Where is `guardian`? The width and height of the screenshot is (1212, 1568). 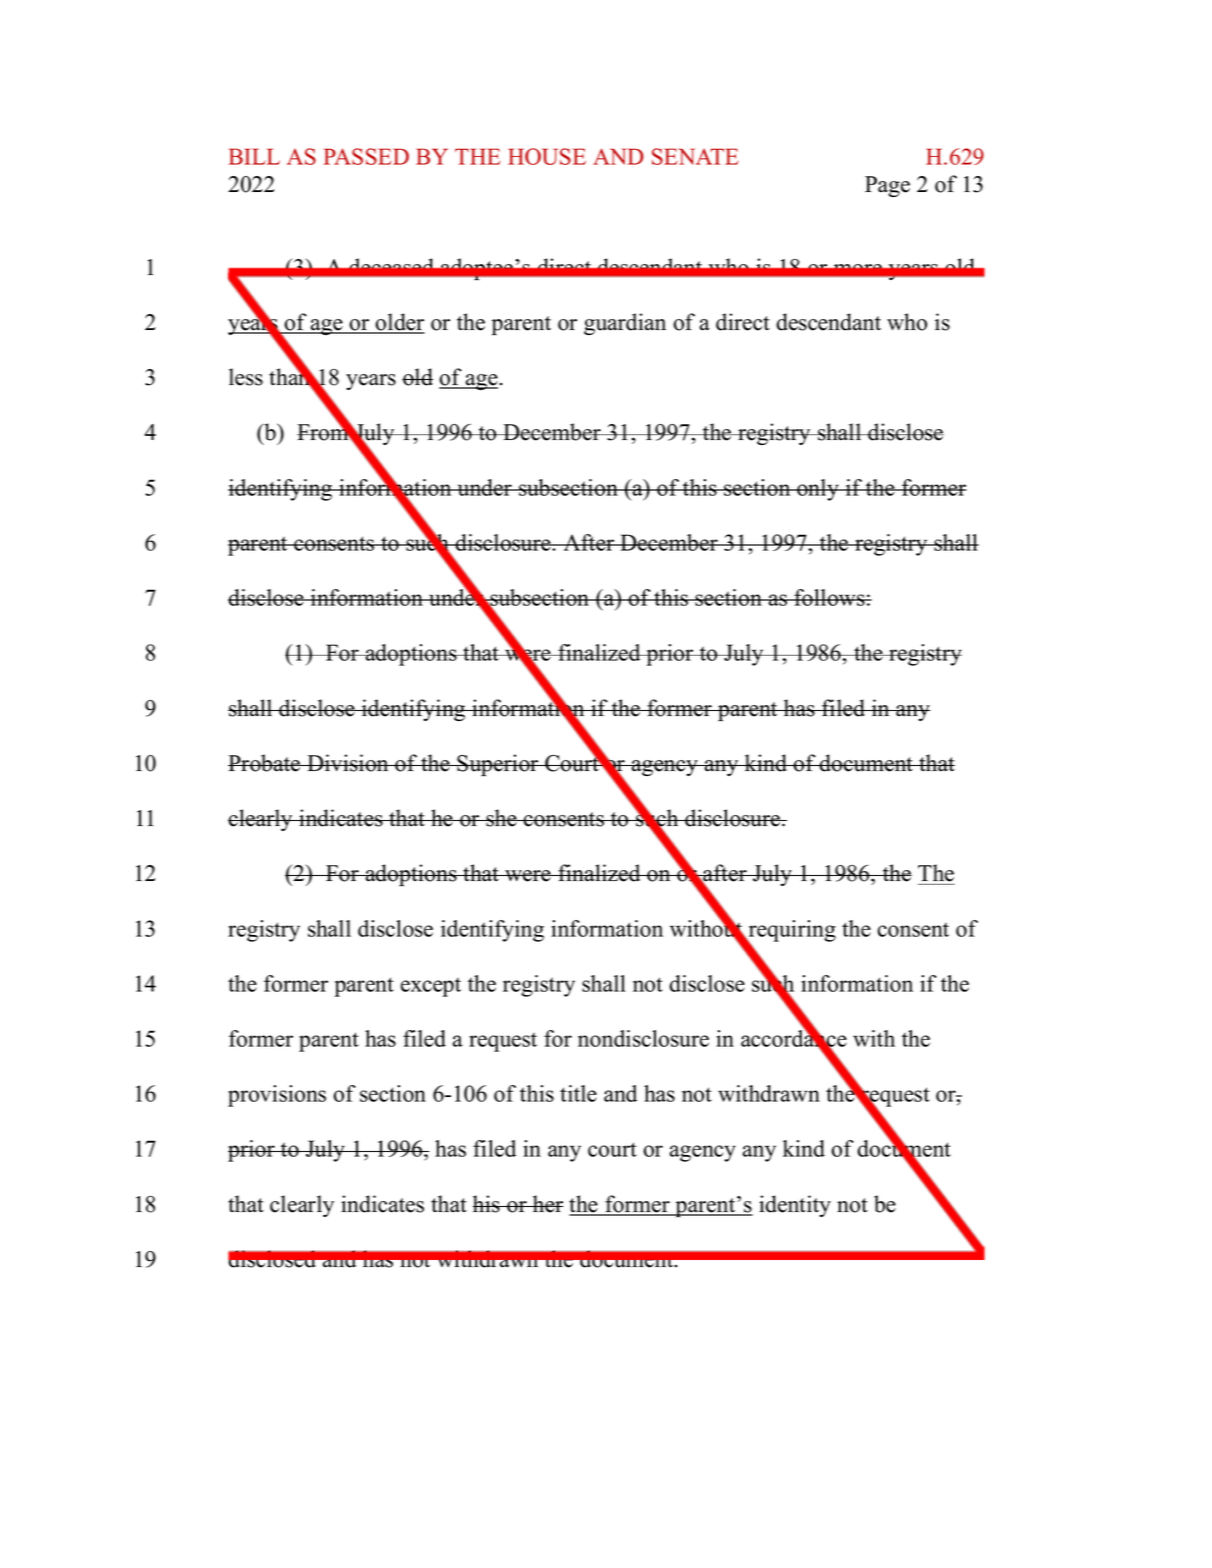
guardian is located at coordinates (625, 324).
